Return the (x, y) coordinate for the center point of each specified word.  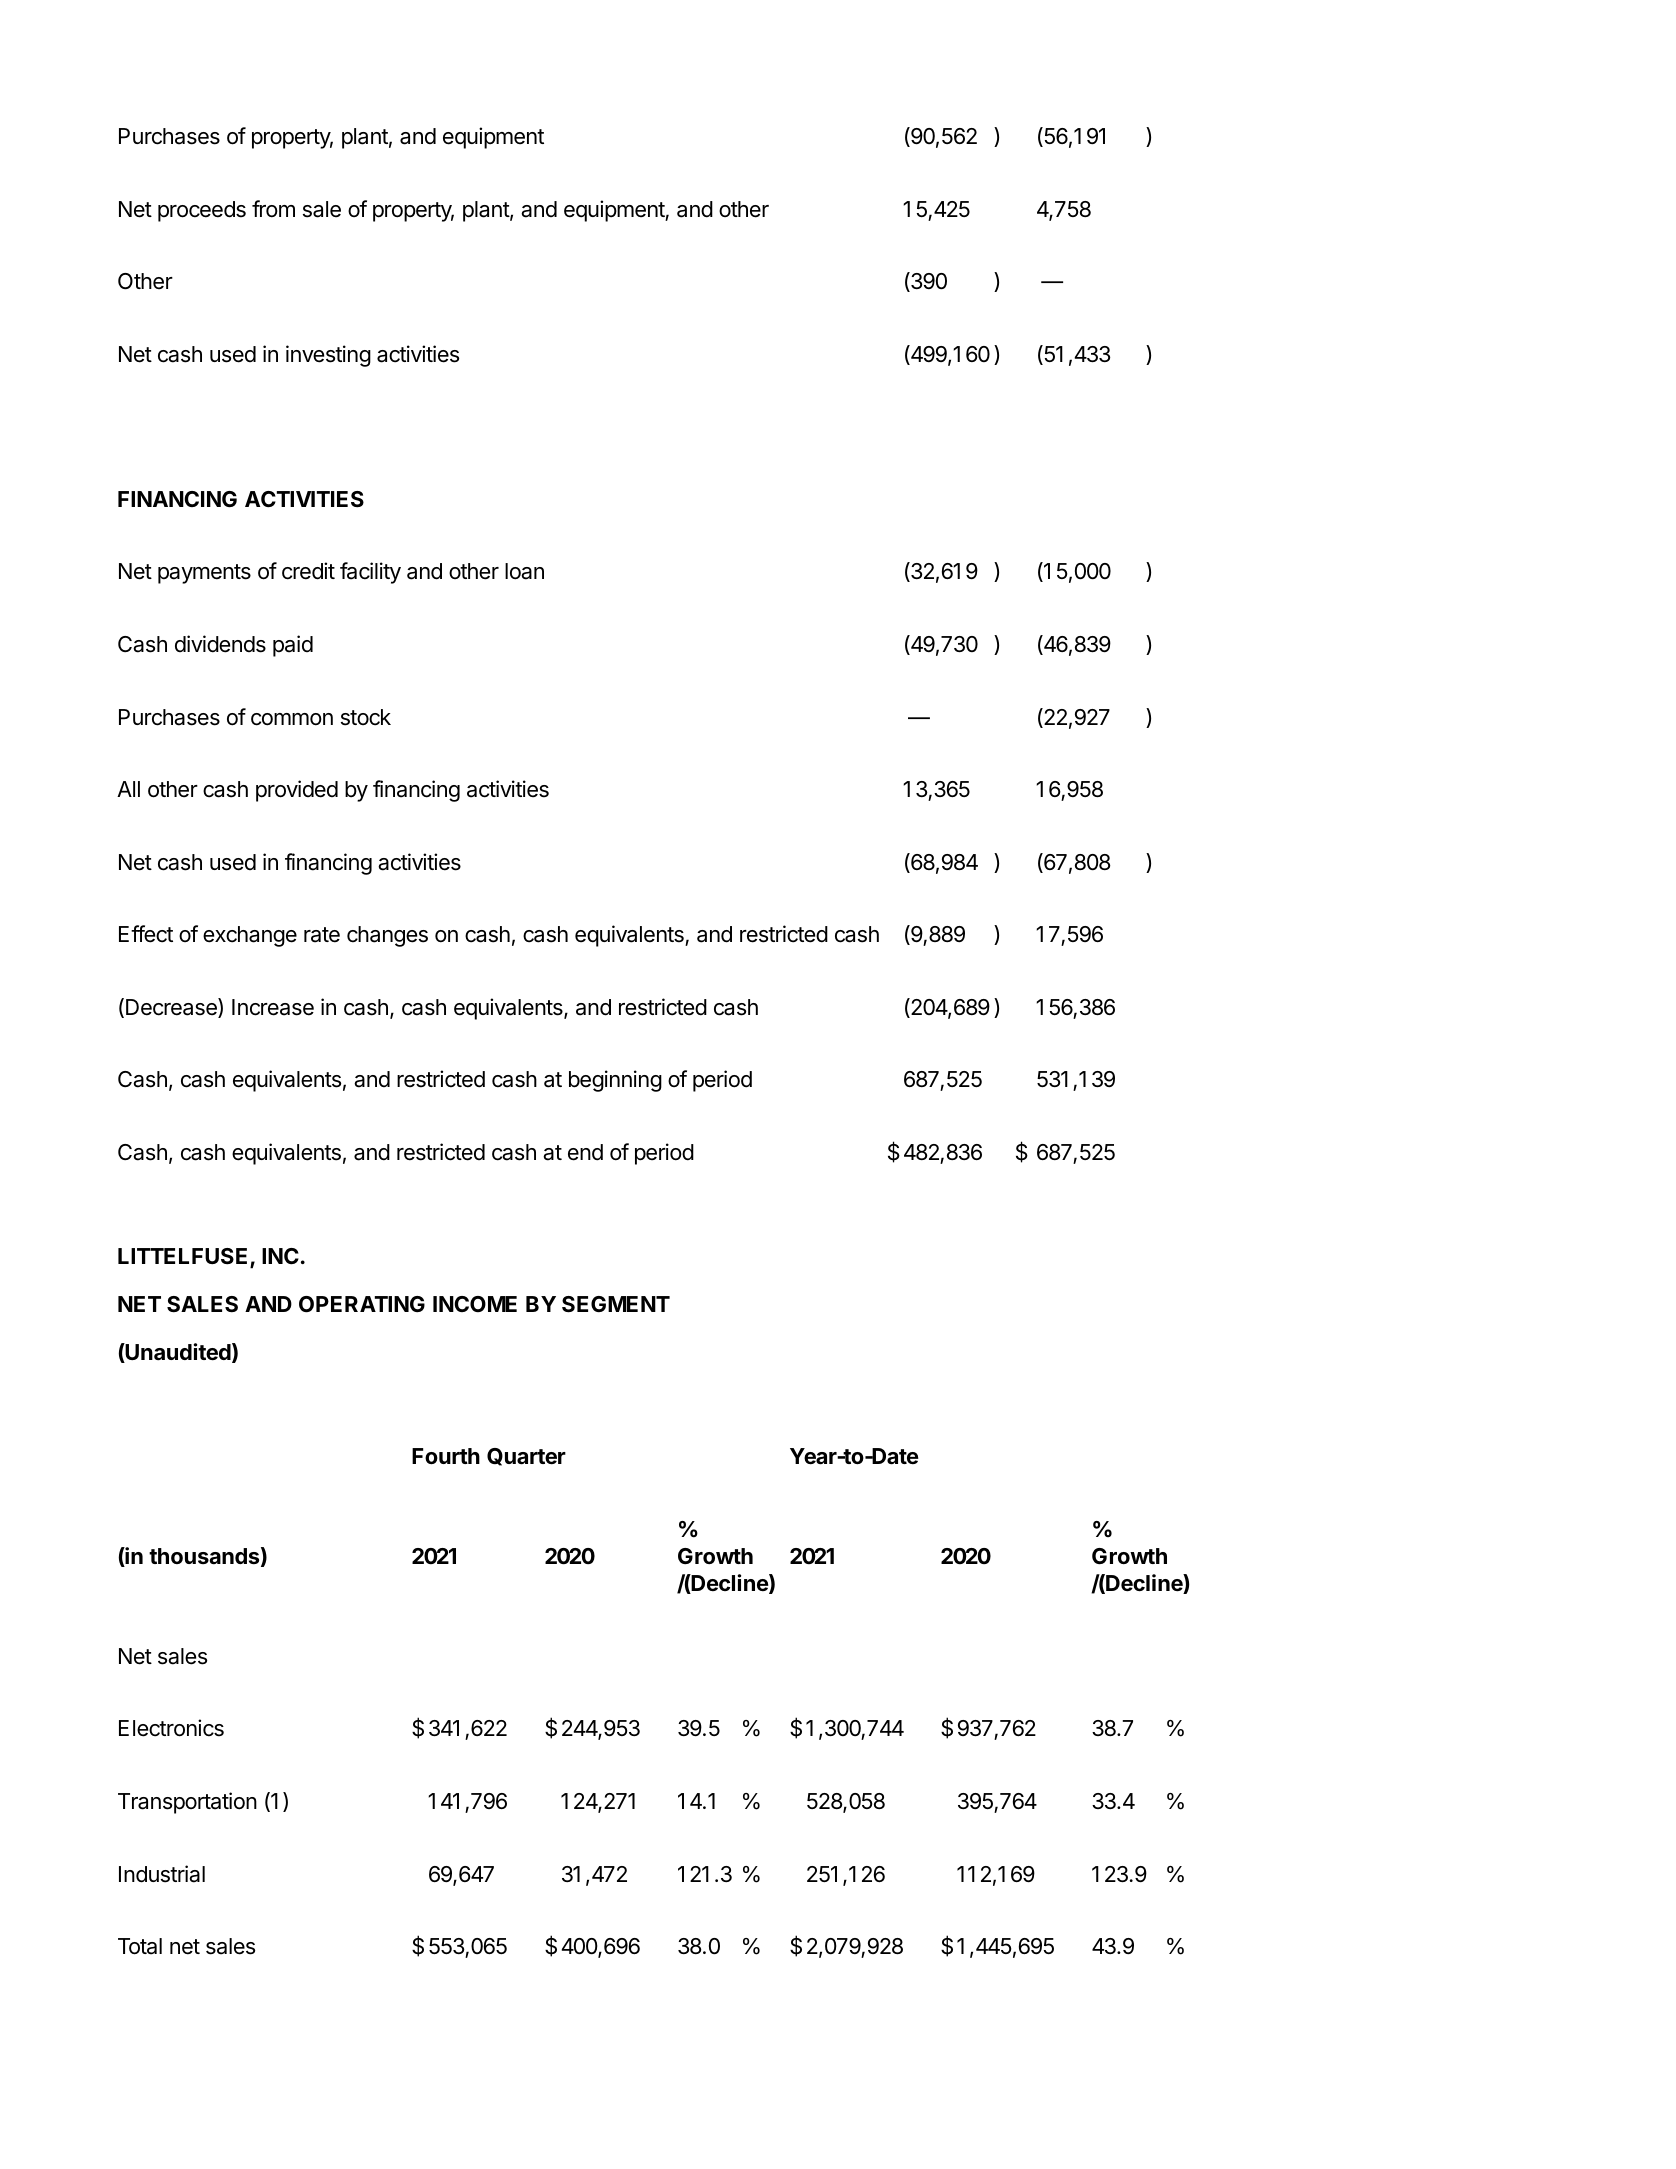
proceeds (202, 211)
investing (328, 356)
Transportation (187, 1803)
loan (524, 571)
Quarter (526, 1457)
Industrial (162, 1874)
